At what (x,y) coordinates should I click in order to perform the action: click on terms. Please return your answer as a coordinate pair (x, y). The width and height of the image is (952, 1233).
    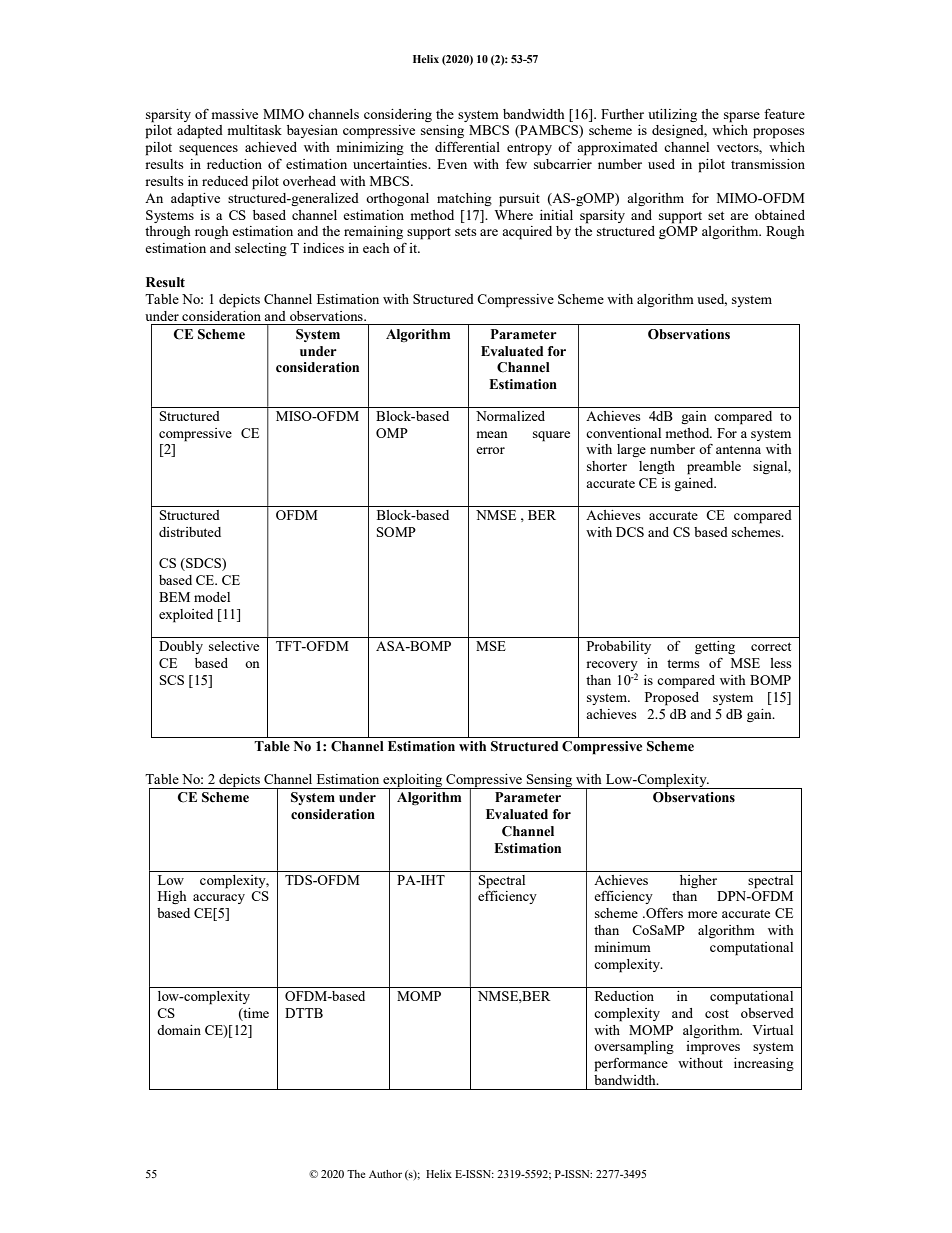
    Looking at the image, I should click on (683, 663).
